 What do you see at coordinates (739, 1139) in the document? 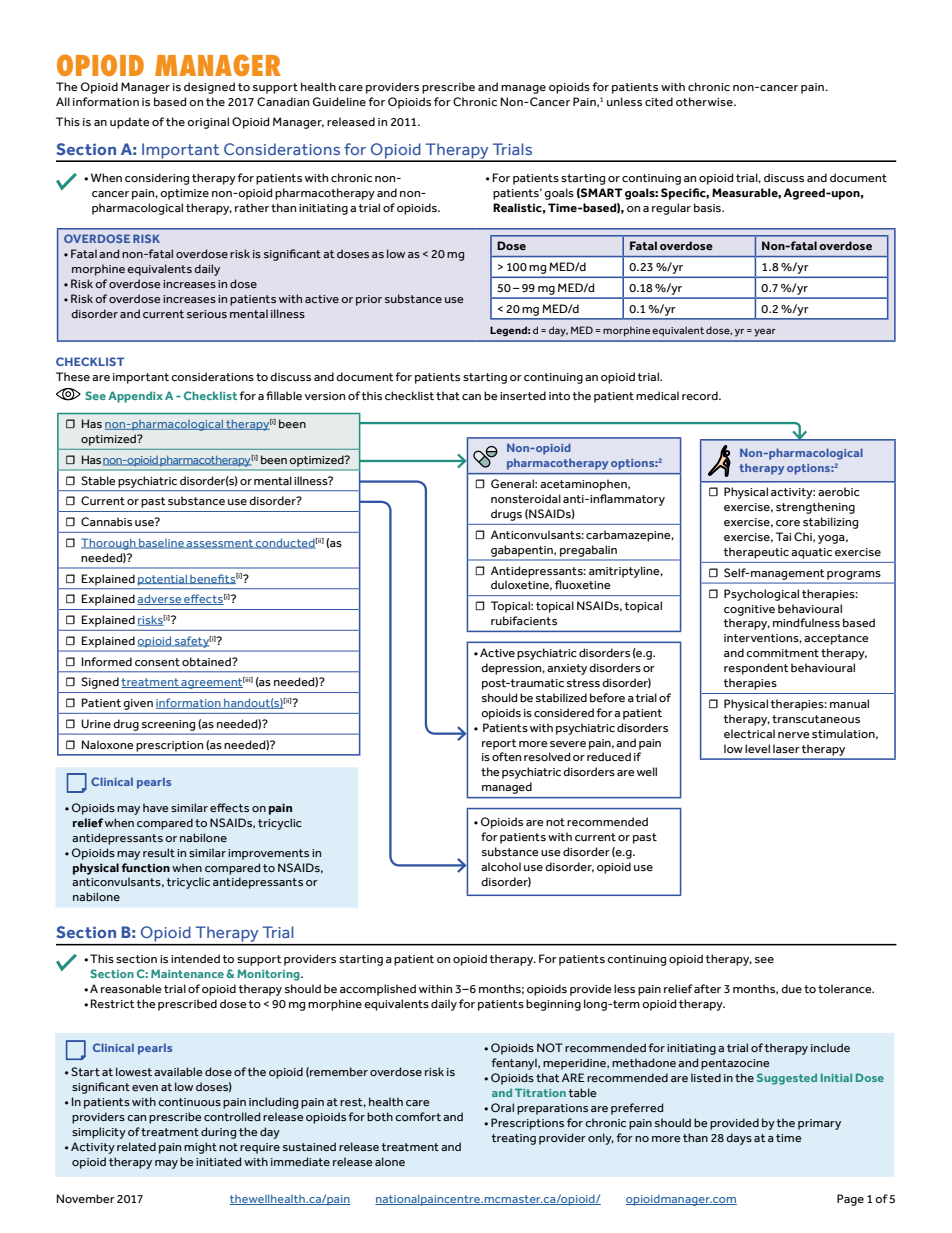
I see `days` at bounding box center [739, 1139].
